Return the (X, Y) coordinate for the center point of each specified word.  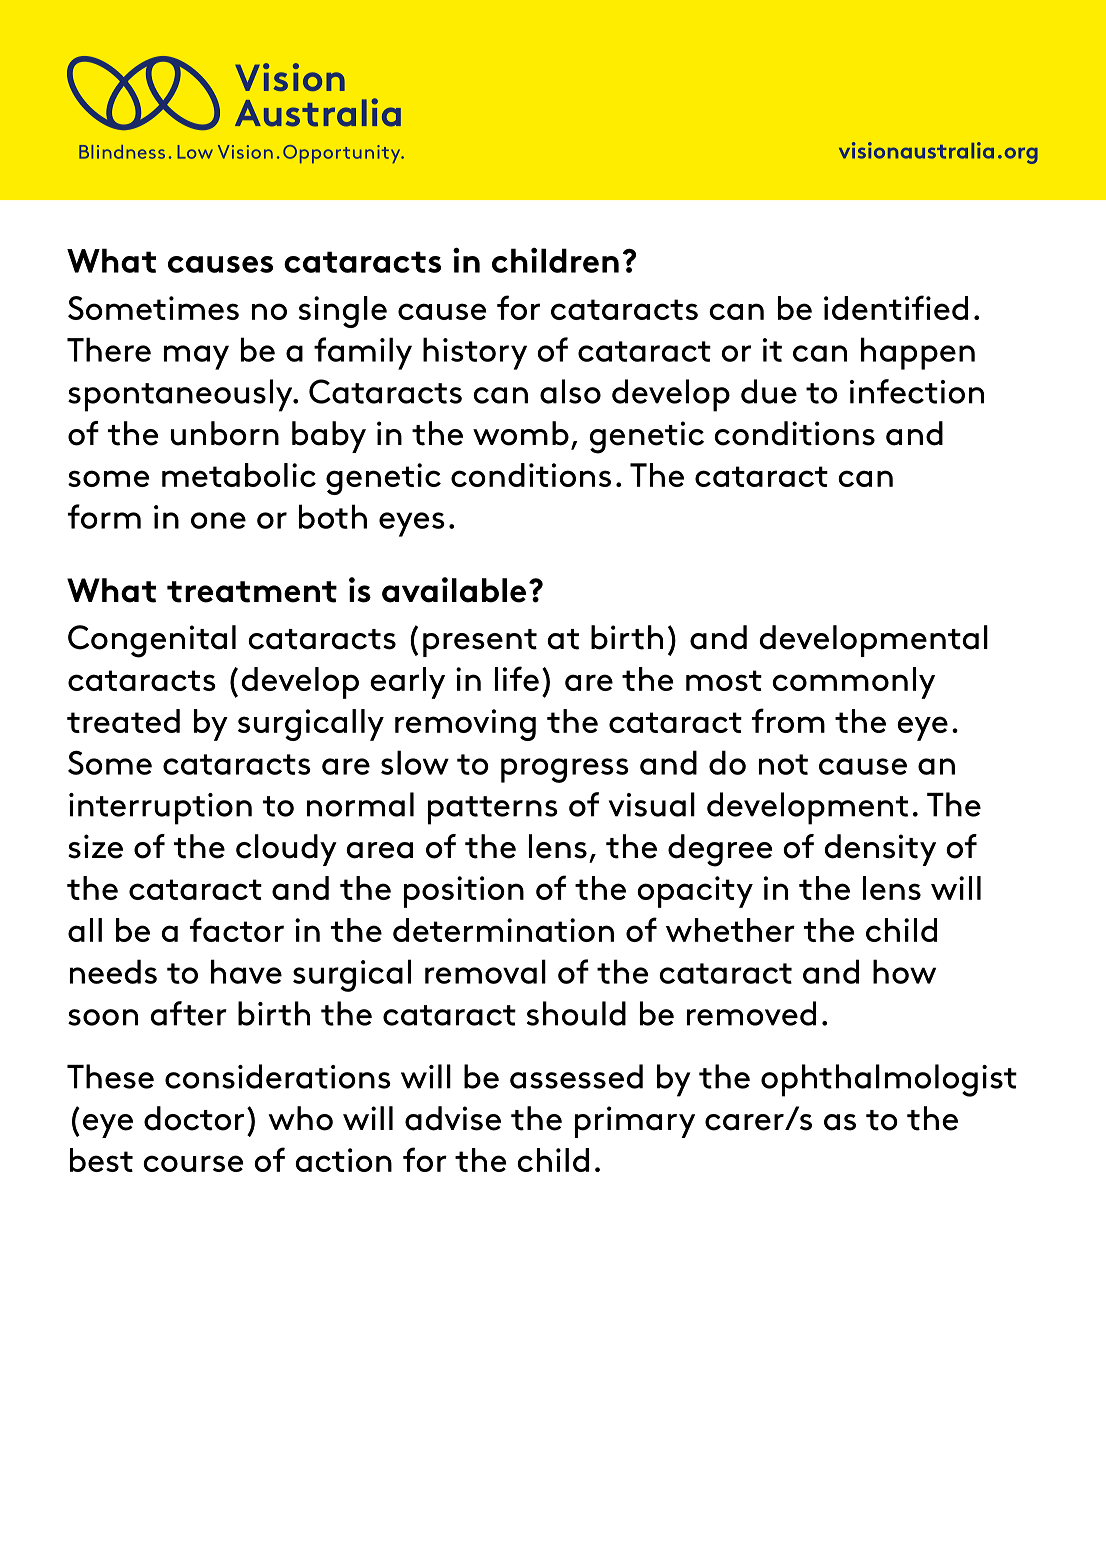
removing (465, 725)
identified (896, 307)
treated (123, 721)
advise (453, 1118)
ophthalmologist (889, 1080)
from (788, 720)
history (475, 353)
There (109, 349)
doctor (194, 1118)
